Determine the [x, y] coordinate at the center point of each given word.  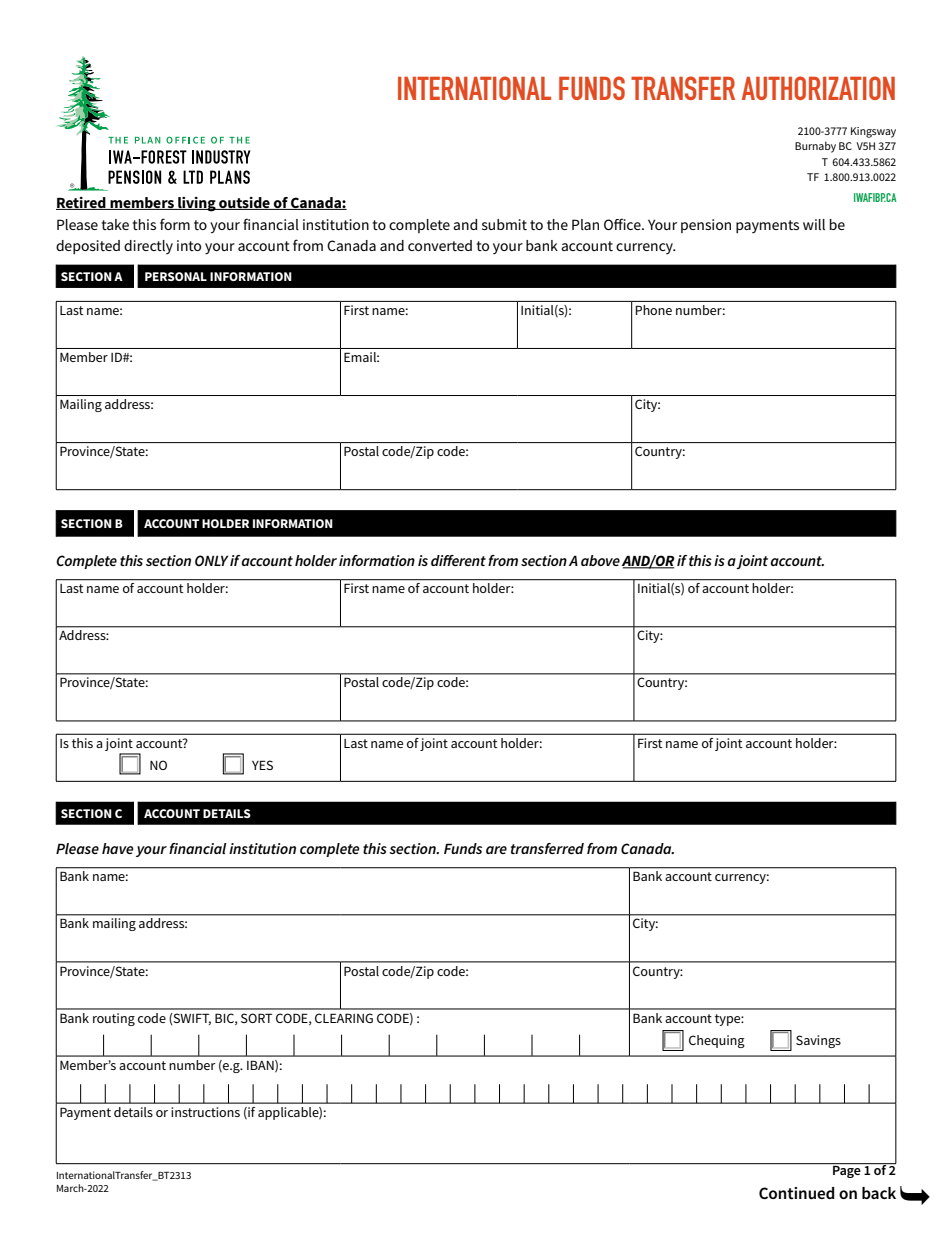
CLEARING [344, 1018]
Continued [797, 1193]
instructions [205, 1112]
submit [504, 224]
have [117, 848]
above [600, 560]
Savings [818, 1041]
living [197, 204]
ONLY [212, 560]
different [458, 560]
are [496, 850]
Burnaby [815, 147]
